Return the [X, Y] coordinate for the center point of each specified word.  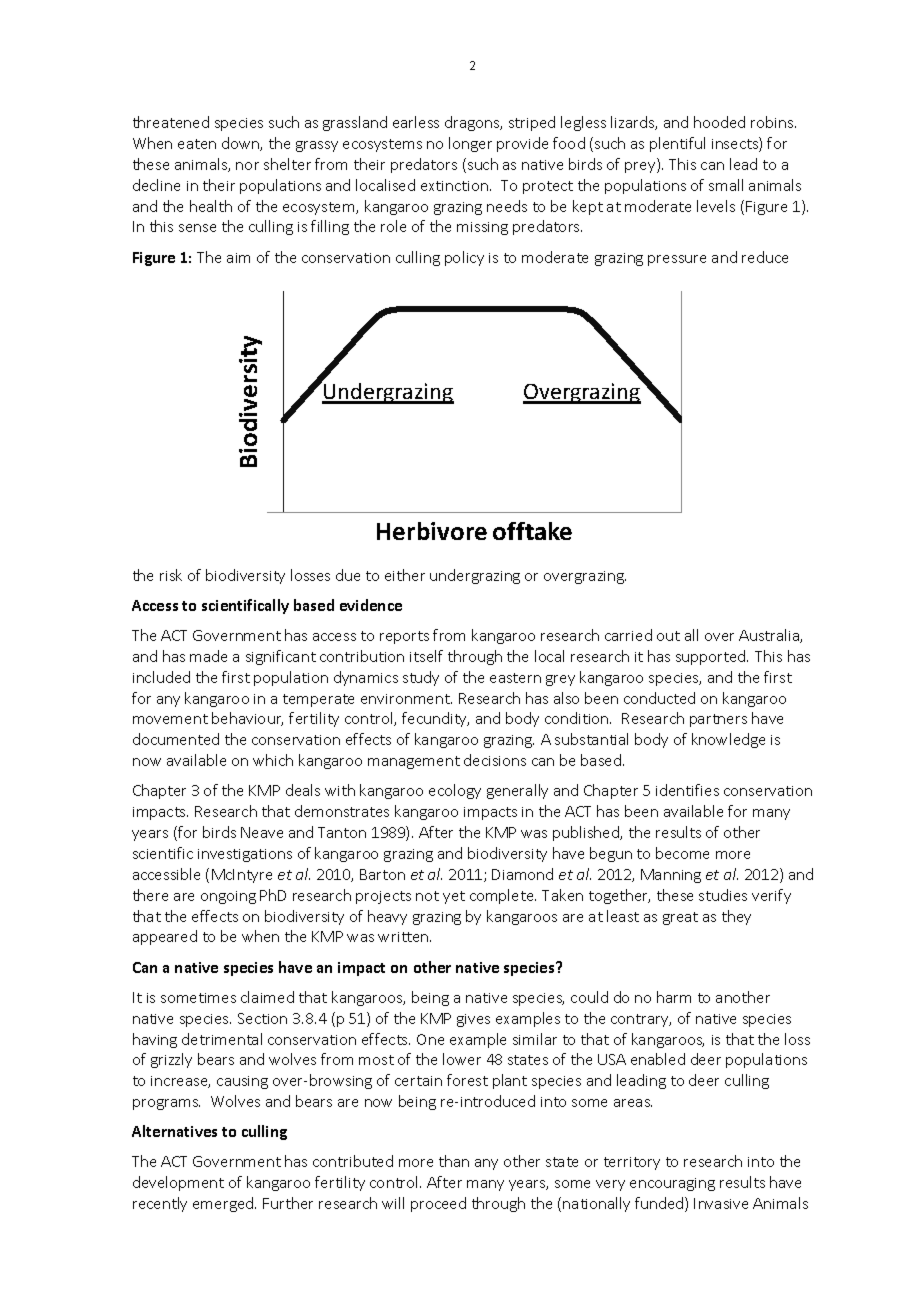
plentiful [677, 144]
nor [247, 166]
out [668, 636]
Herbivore [432, 531]
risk [171, 575]
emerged [224, 1204]
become [682, 853]
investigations [245, 855]
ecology [455, 791]
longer [470, 144]
